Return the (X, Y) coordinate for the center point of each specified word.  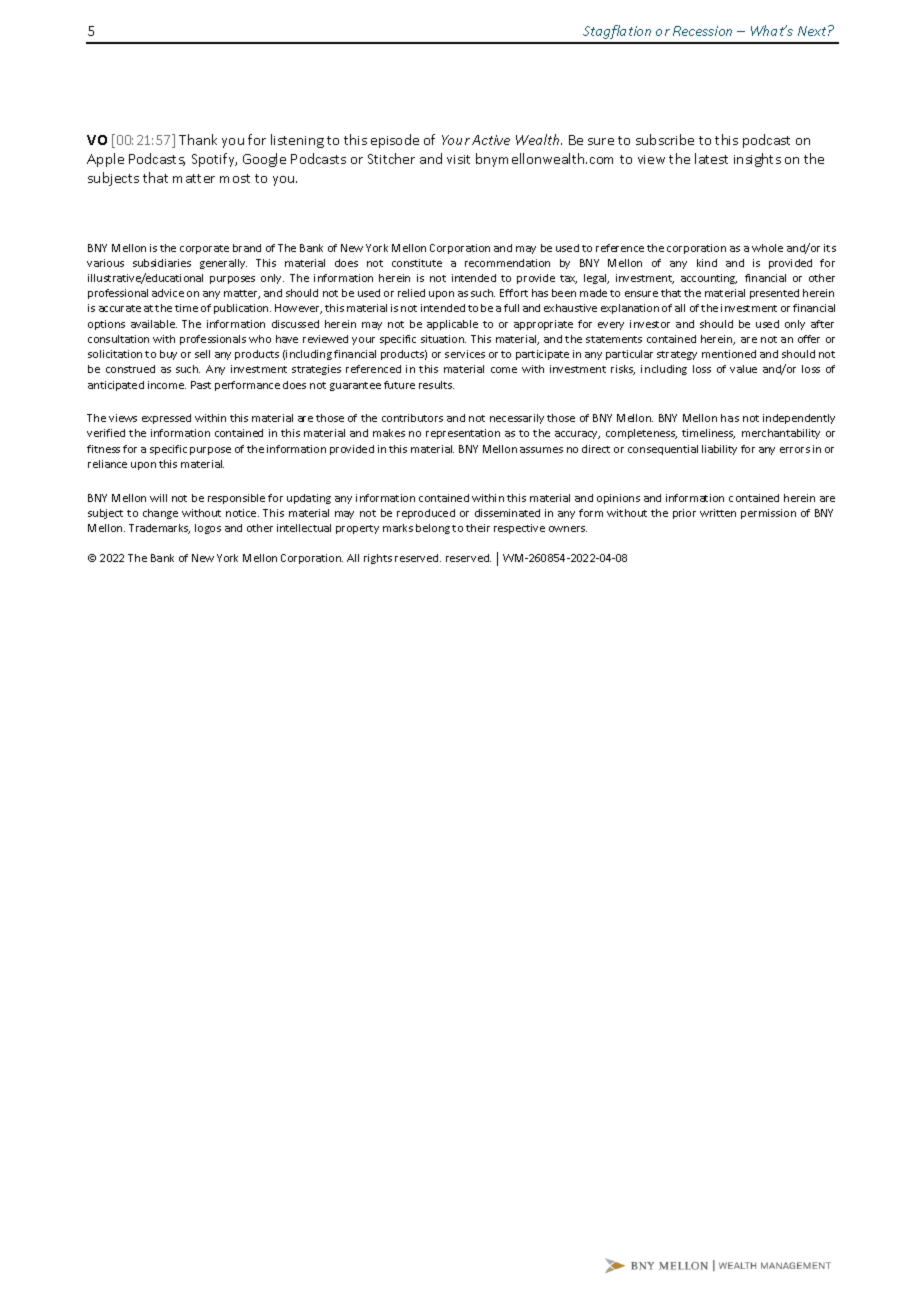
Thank (198, 139)
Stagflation (617, 32)
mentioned (729, 354)
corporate (204, 249)
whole (767, 248)
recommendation (507, 263)
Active (491, 140)
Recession (702, 31)
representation (463, 434)
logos (208, 529)
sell (202, 354)
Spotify (214, 160)
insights (757, 160)
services (465, 354)
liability (719, 450)
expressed (166, 419)
